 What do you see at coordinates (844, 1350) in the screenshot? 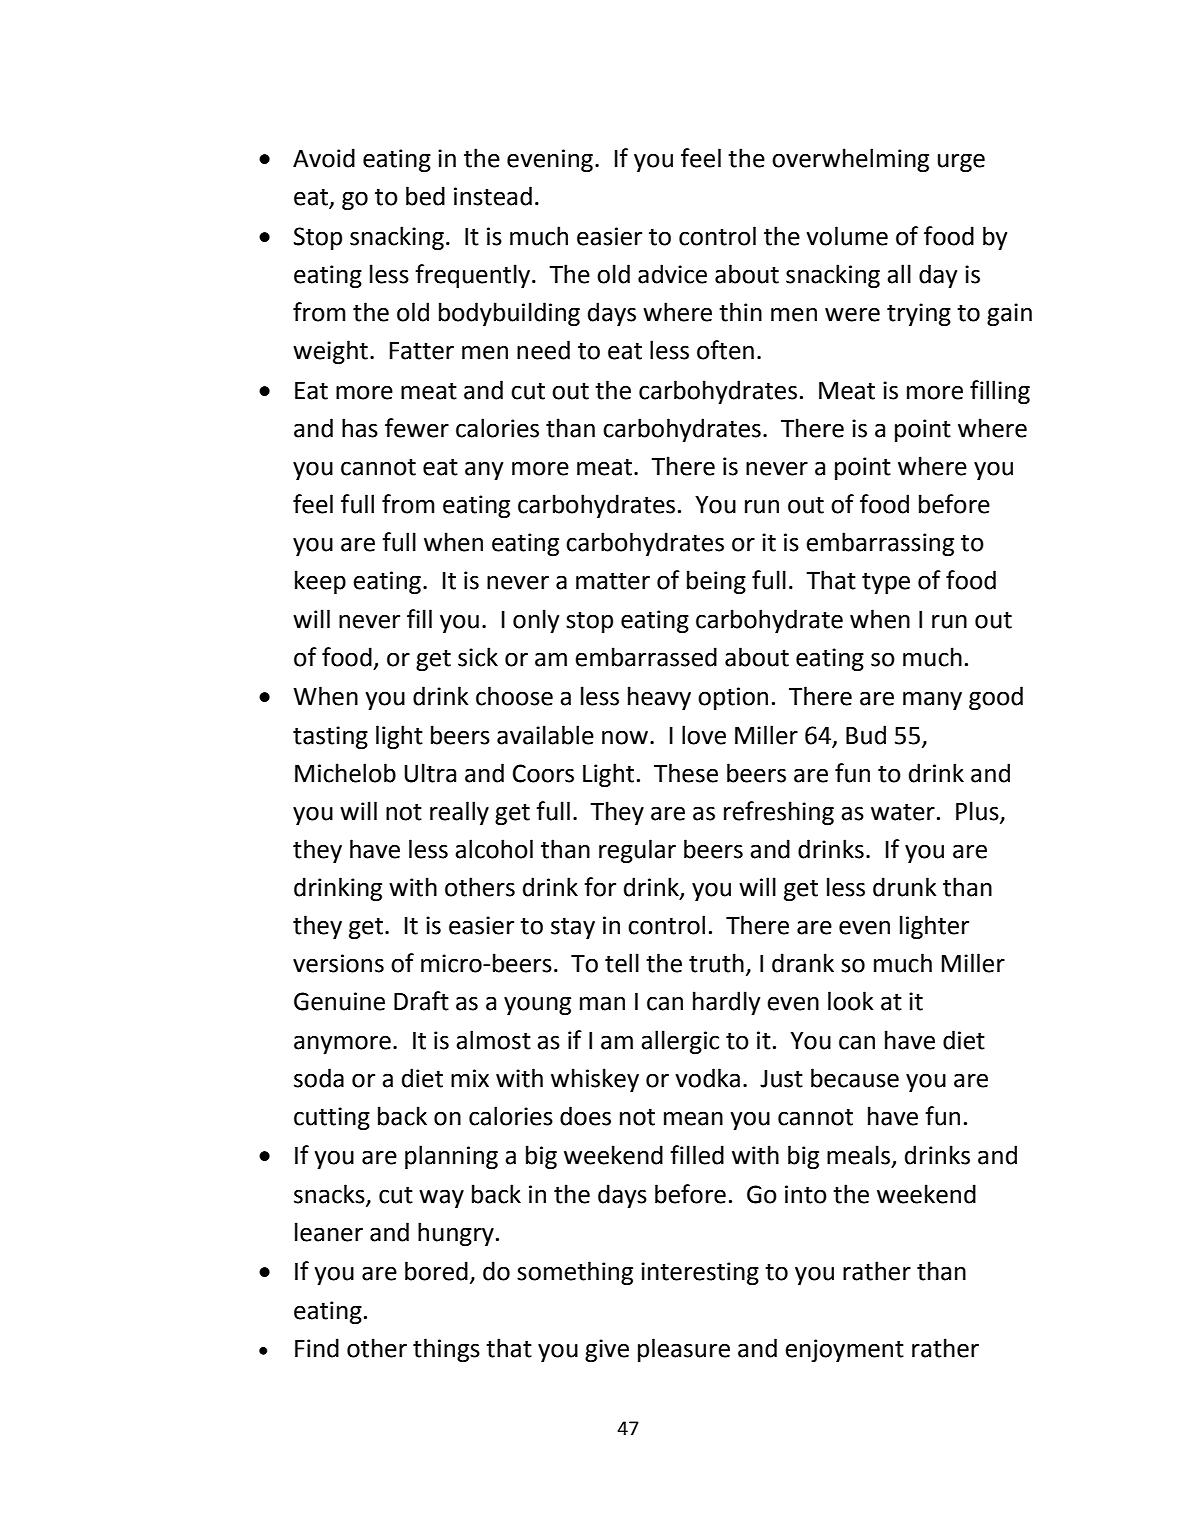
I see `enjoyment` at bounding box center [844, 1350].
